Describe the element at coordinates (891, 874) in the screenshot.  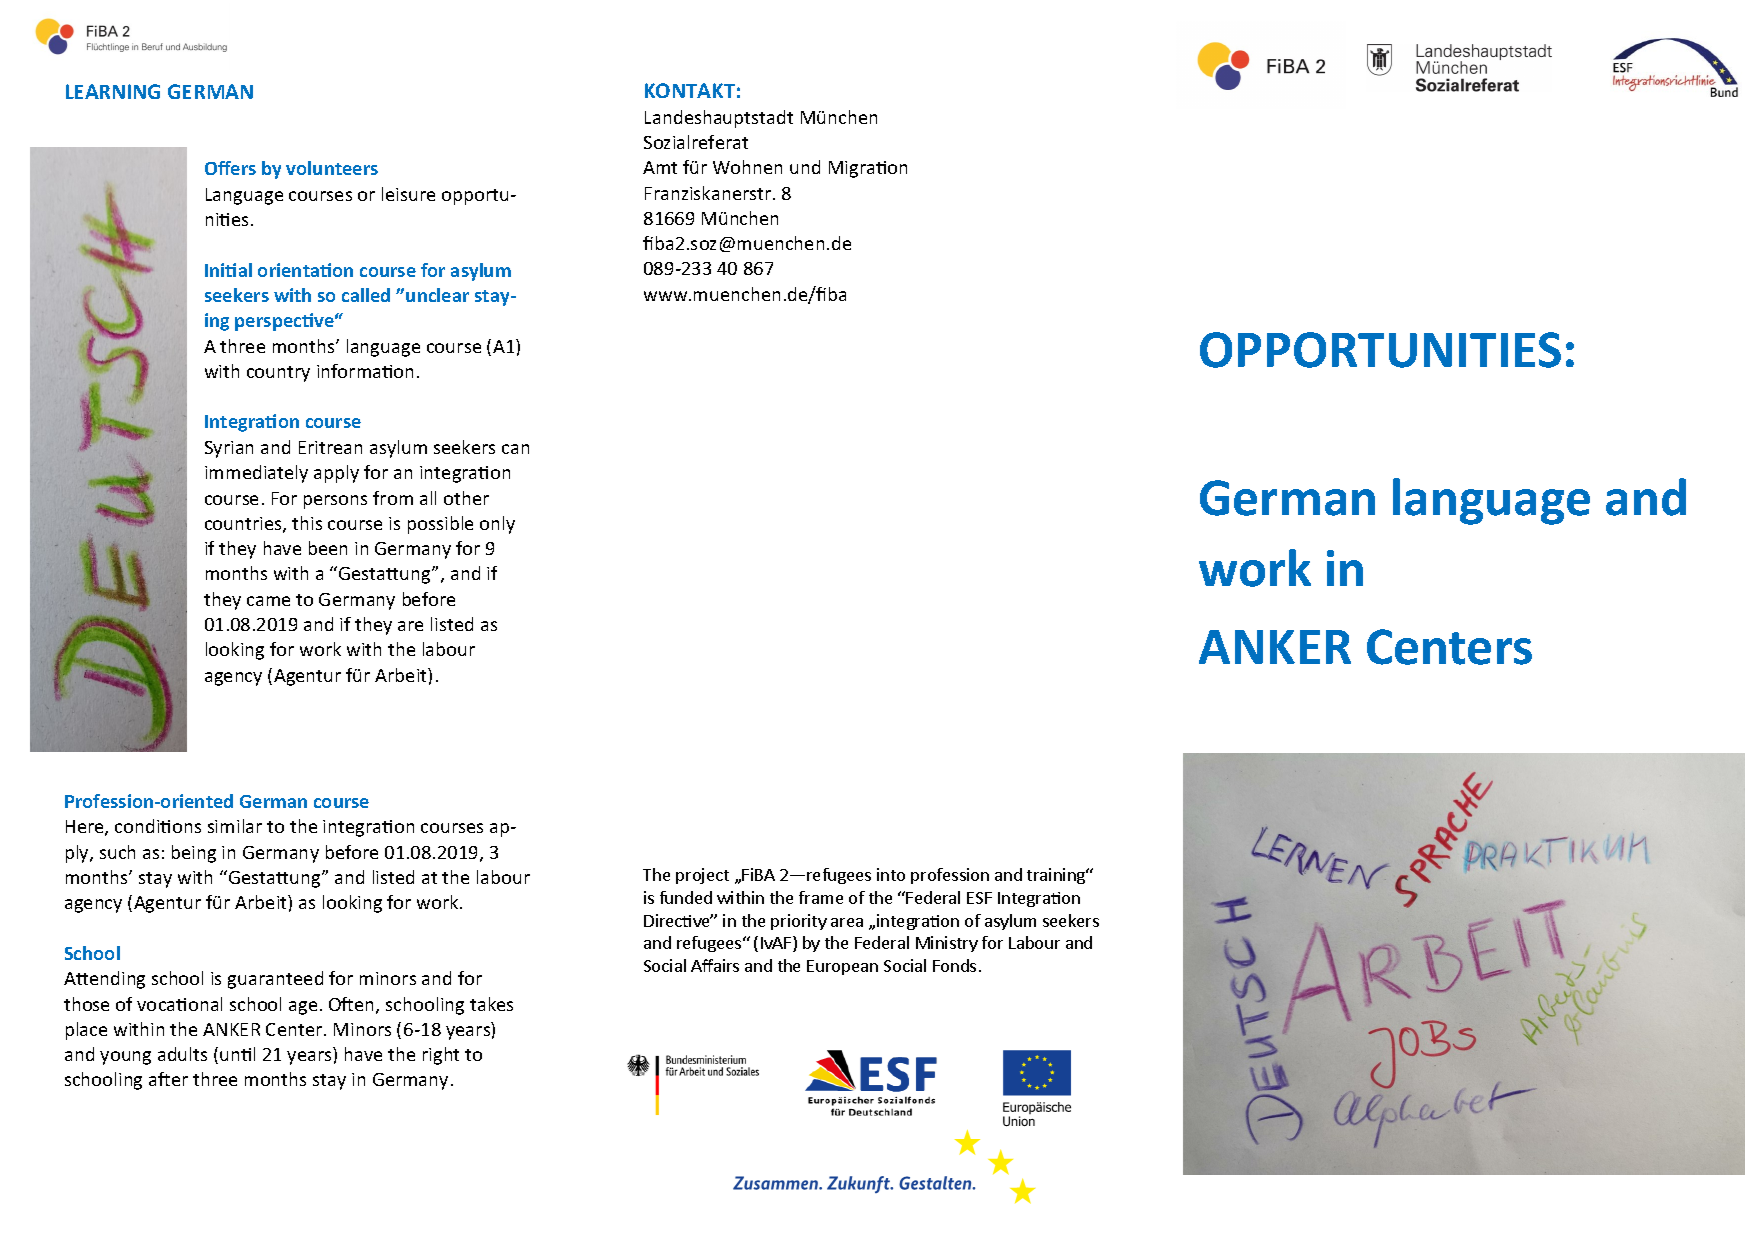
I see `into` at that location.
